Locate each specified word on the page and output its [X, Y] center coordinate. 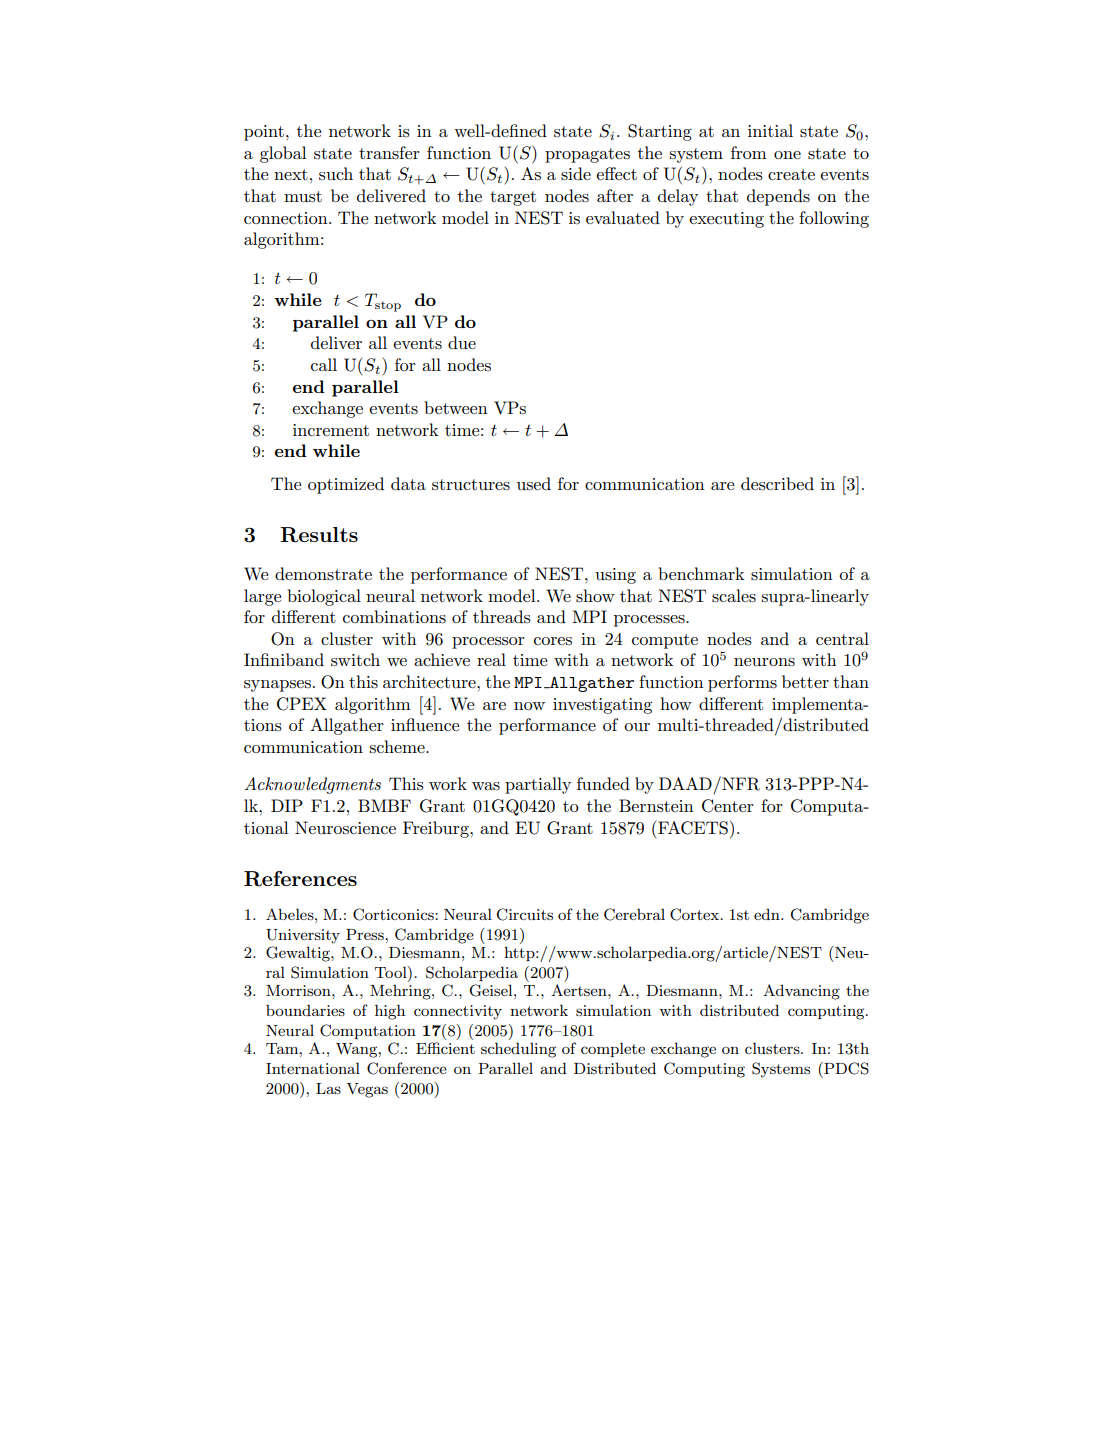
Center [728, 806]
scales [734, 596]
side [576, 174]
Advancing [801, 992]
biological [324, 597]
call [324, 364]
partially [538, 785]
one [787, 155]
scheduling [518, 1050]
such [336, 174]
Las [328, 1088]
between [456, 407]
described [777, 484]
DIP [287, 805]
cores [553, 641]
